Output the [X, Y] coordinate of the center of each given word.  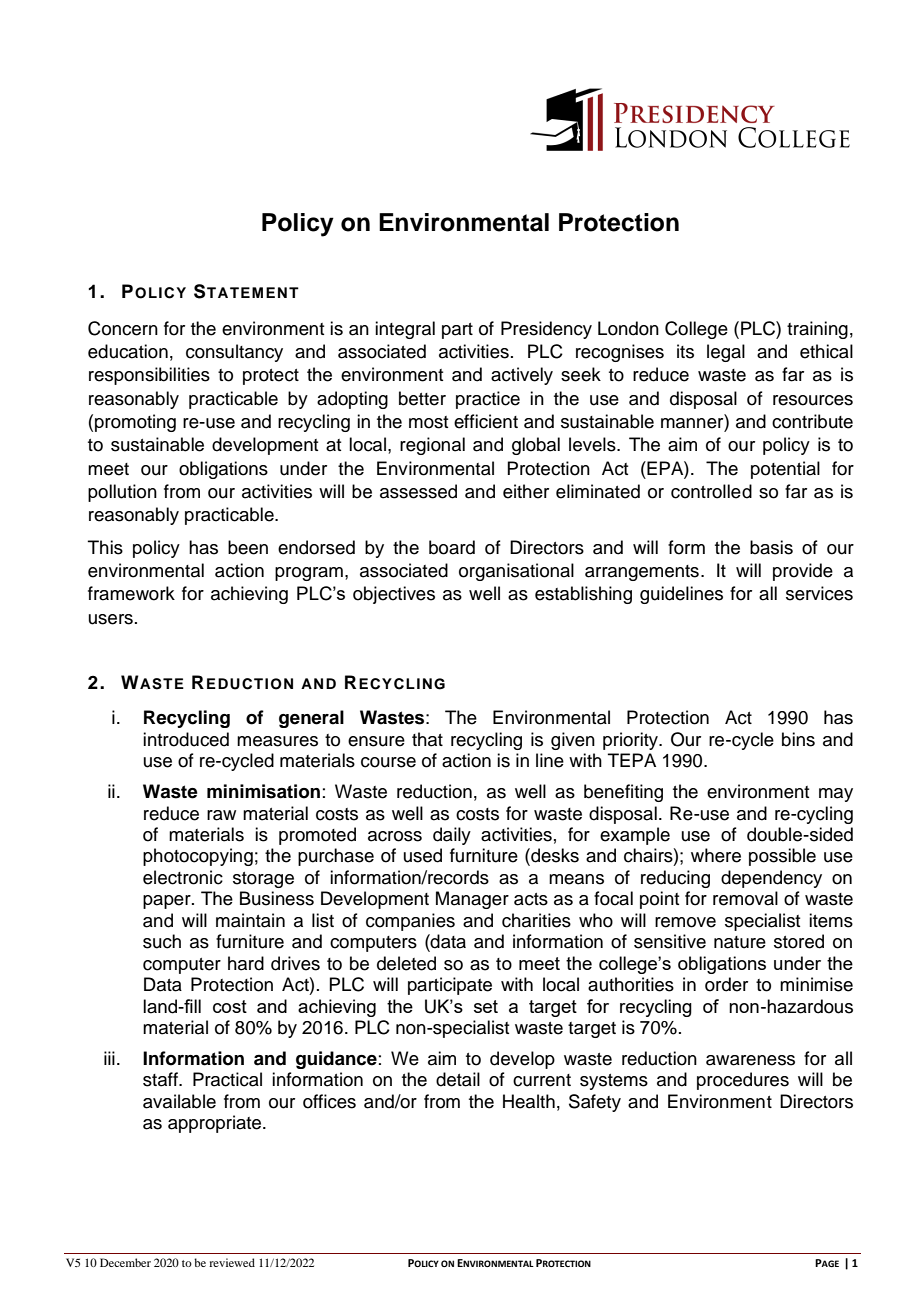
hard [246, 963]
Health [529, 1101]
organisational [516, 572]
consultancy [234, 353]
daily [452, 836]
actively [522, 376]
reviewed [232, 1262]
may [836, 795]
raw [221, 815]
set [486, 1006]
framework [131, 593]
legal [726, 353]
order [726, 984]
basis [771, 547]
